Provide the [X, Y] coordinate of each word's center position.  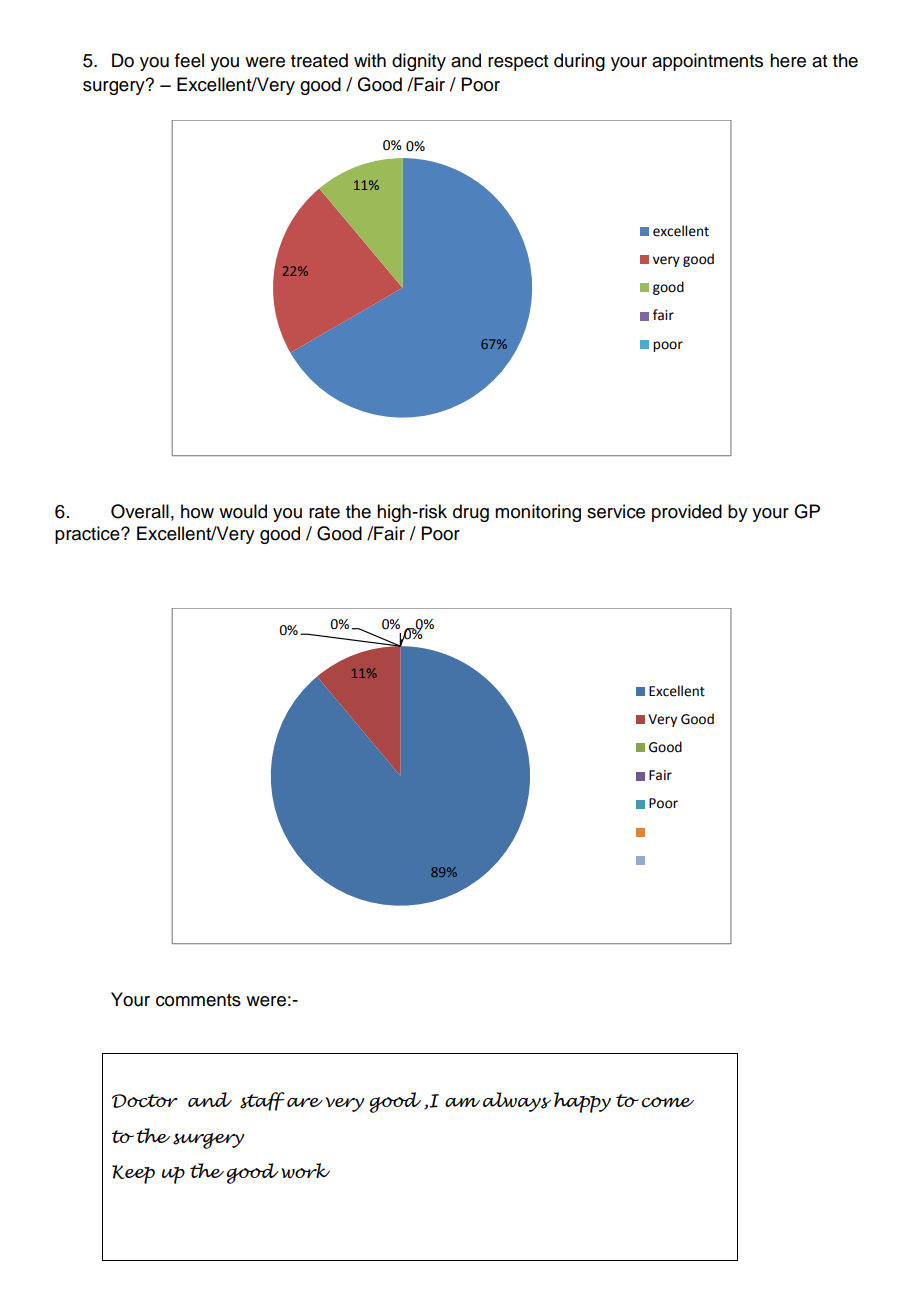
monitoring [538, 513]
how [197, 511]
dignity [419, 62]
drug [471, 513]
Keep [133, 1174]
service [616, 511]
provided [687, 513]
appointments [707, 62]
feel [189, 60]
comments [198, 1000]
